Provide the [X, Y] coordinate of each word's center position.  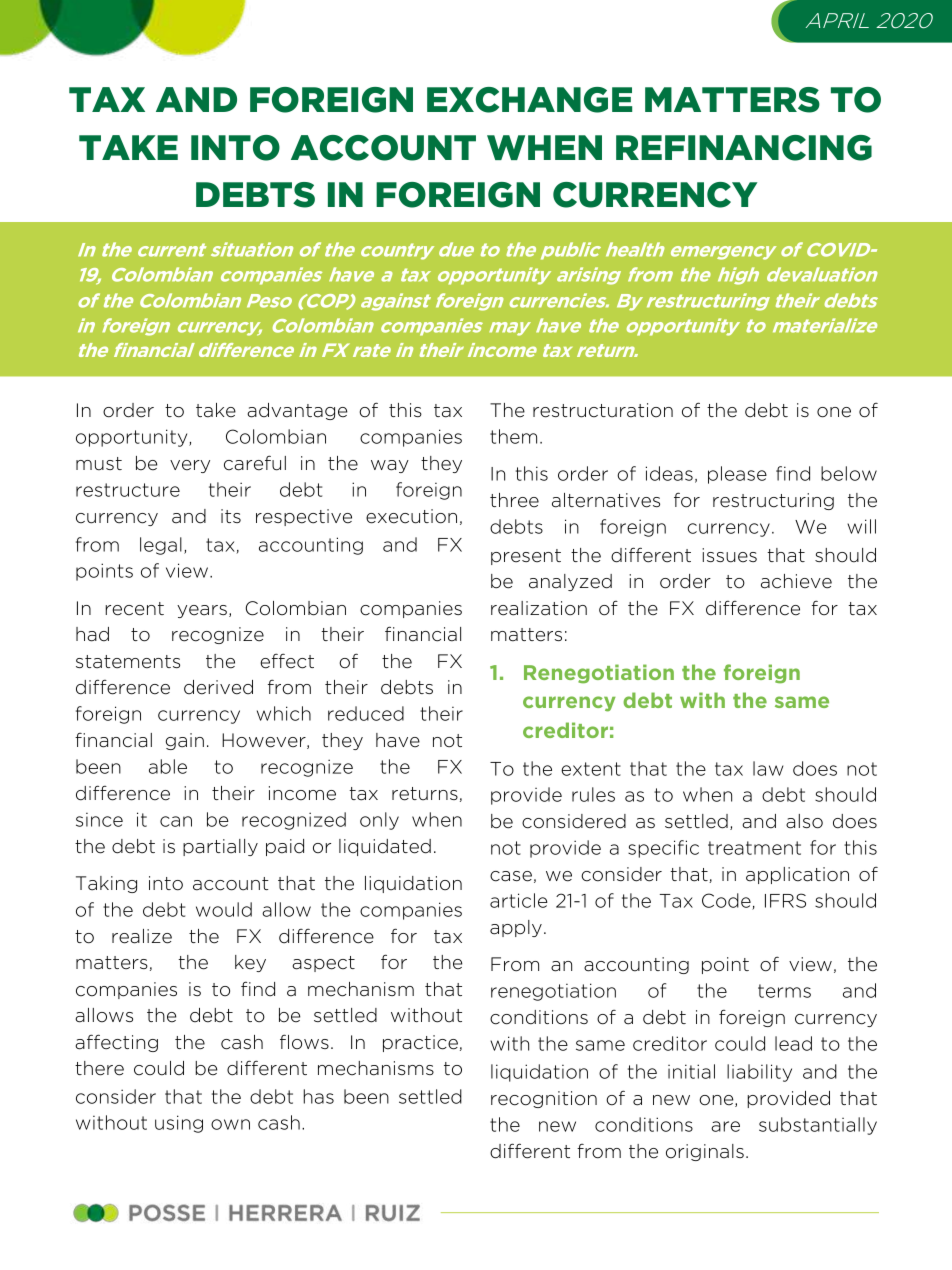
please [737, 475]
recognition [544, 1099]
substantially [818, 1126]
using [179, 1124]
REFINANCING [744, 148]
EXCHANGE [529, 100]
